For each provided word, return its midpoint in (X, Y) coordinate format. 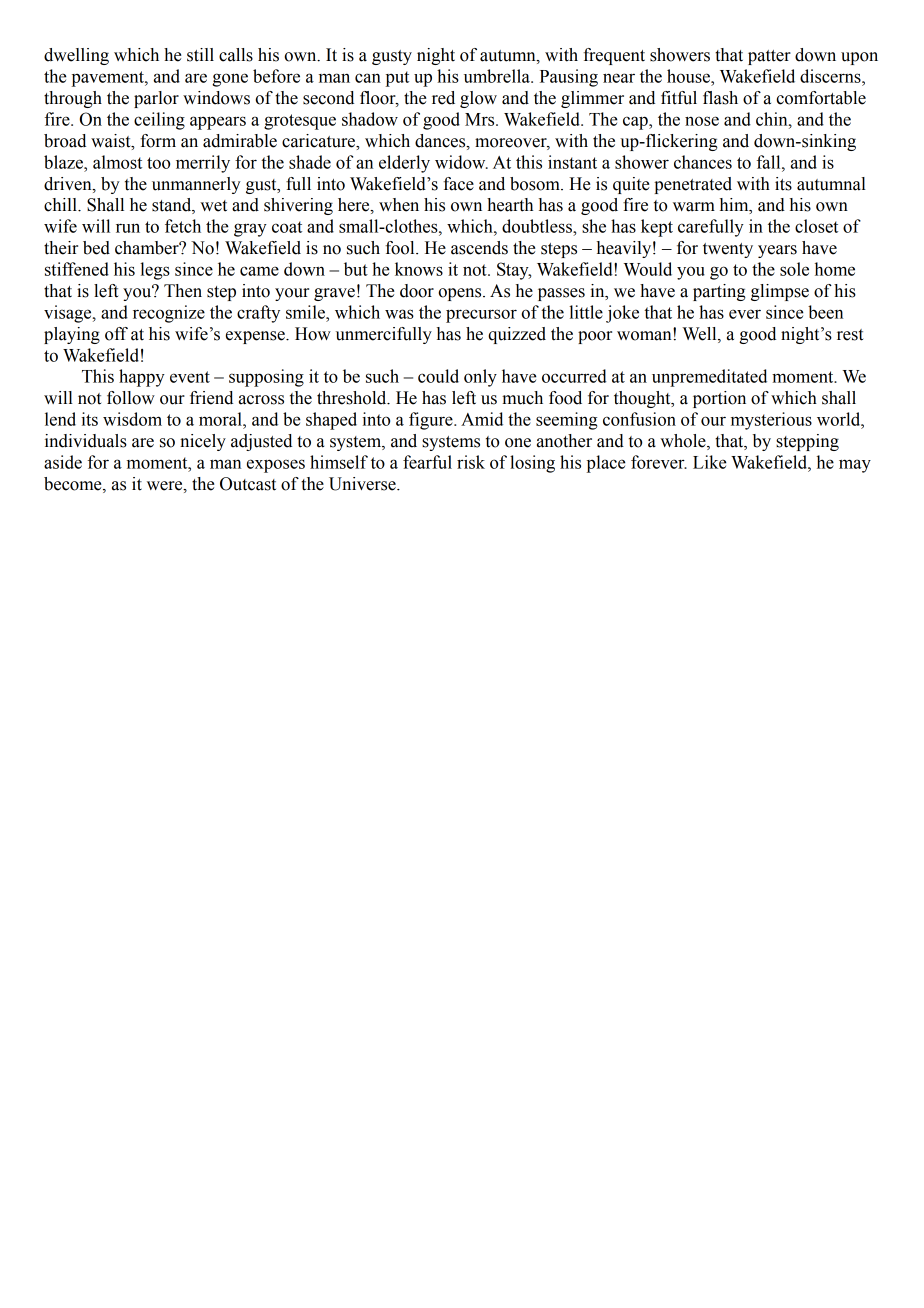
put (397, 79)
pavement (109, 79)
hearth (510, 205)
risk (471, 462)
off (116, 334)
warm (694, 207)
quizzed (517, 335)
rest (850, 335)
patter (769, 57)
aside (63, 462)
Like (710, 462)
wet (213, 206)
